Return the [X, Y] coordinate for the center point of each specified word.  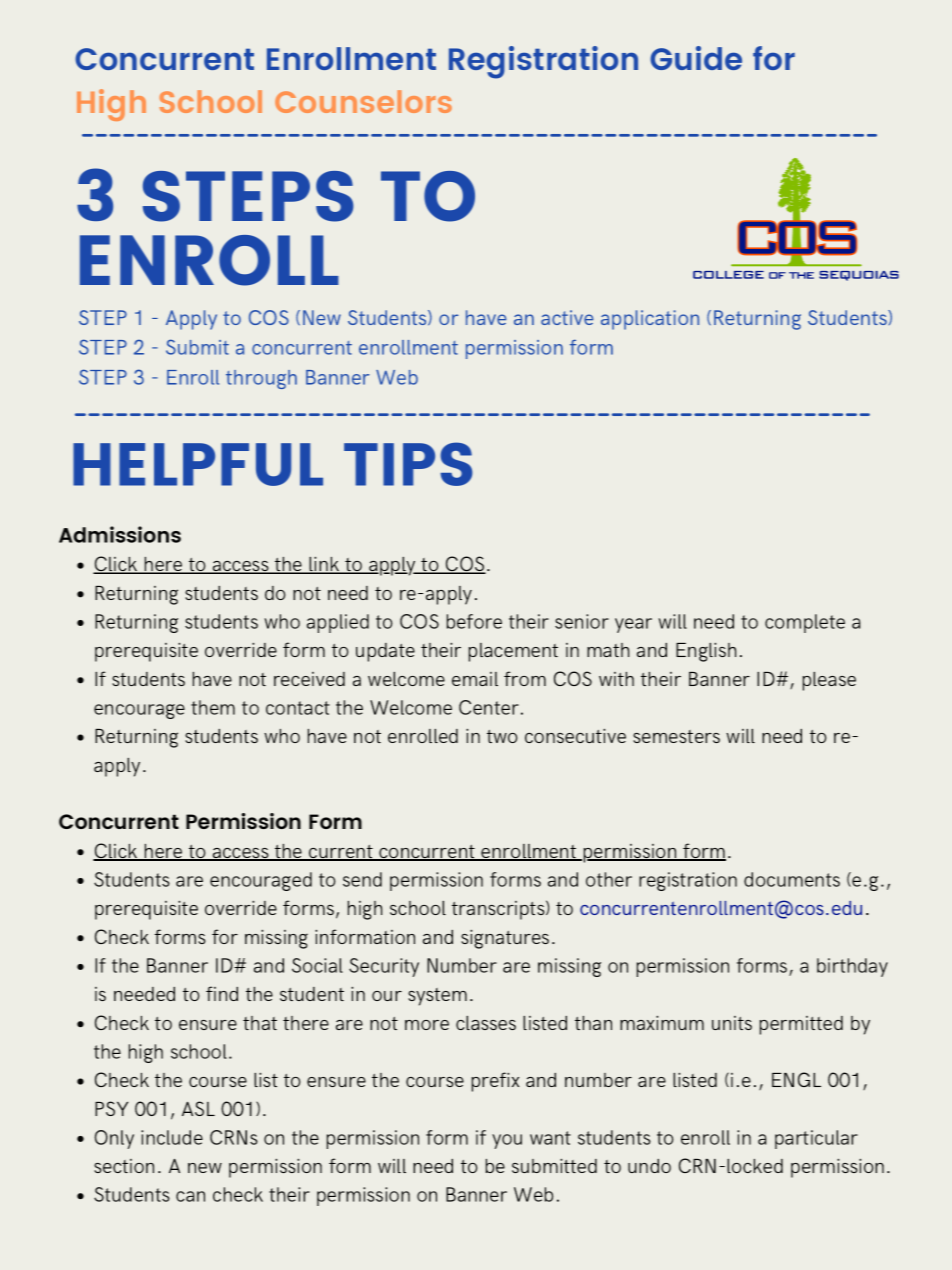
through [261, 379]
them [213, 707]
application [650, 320]
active [567, 317]
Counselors [363, 101]
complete [805, 623]
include [172, 1137]
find [222, 993]
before [474, 621]
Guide [696, 58]
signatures [505, 939]
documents [792, 879]
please [829, 681]
